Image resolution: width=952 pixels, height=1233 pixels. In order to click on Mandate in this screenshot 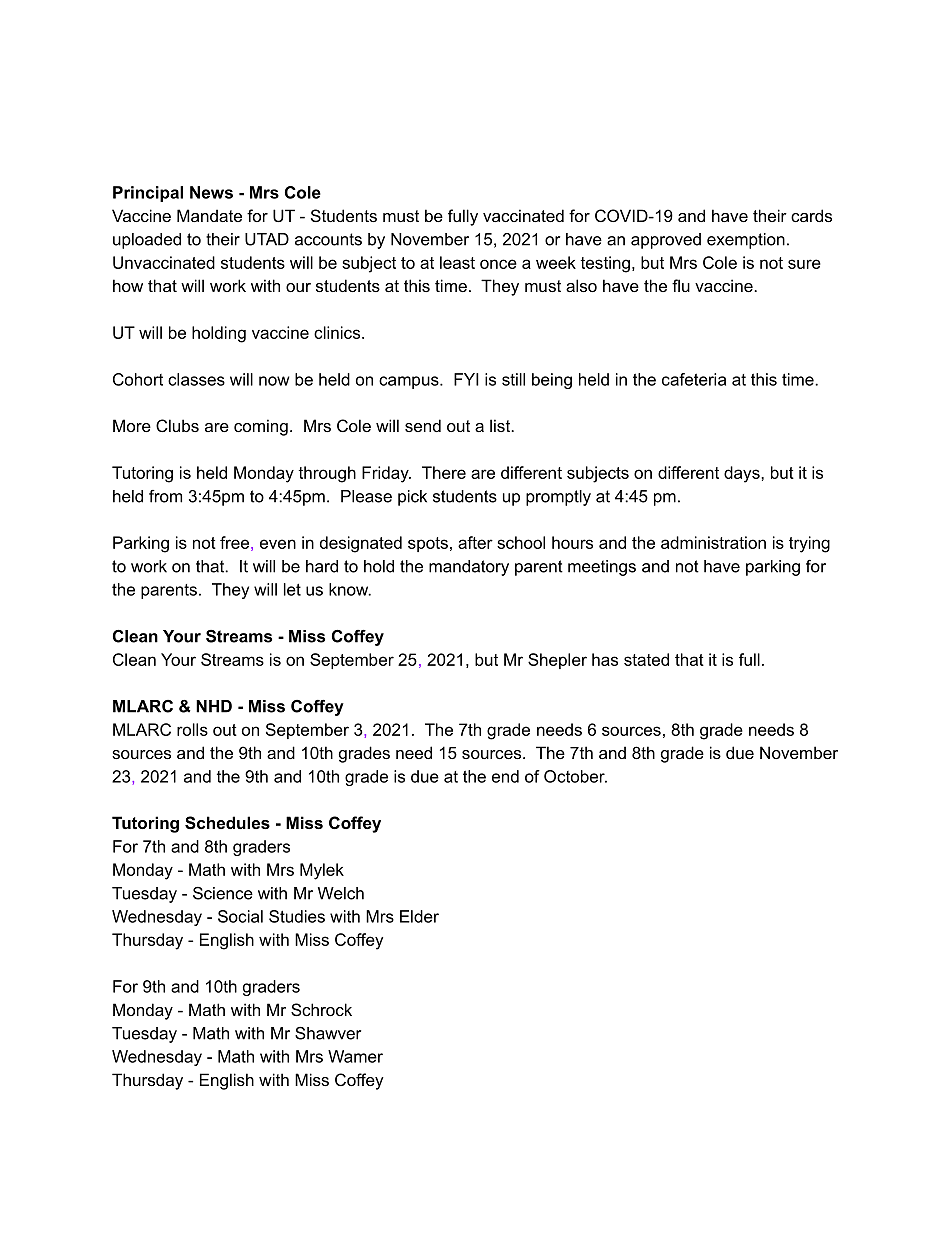, I will do `click(209, 215)`.
